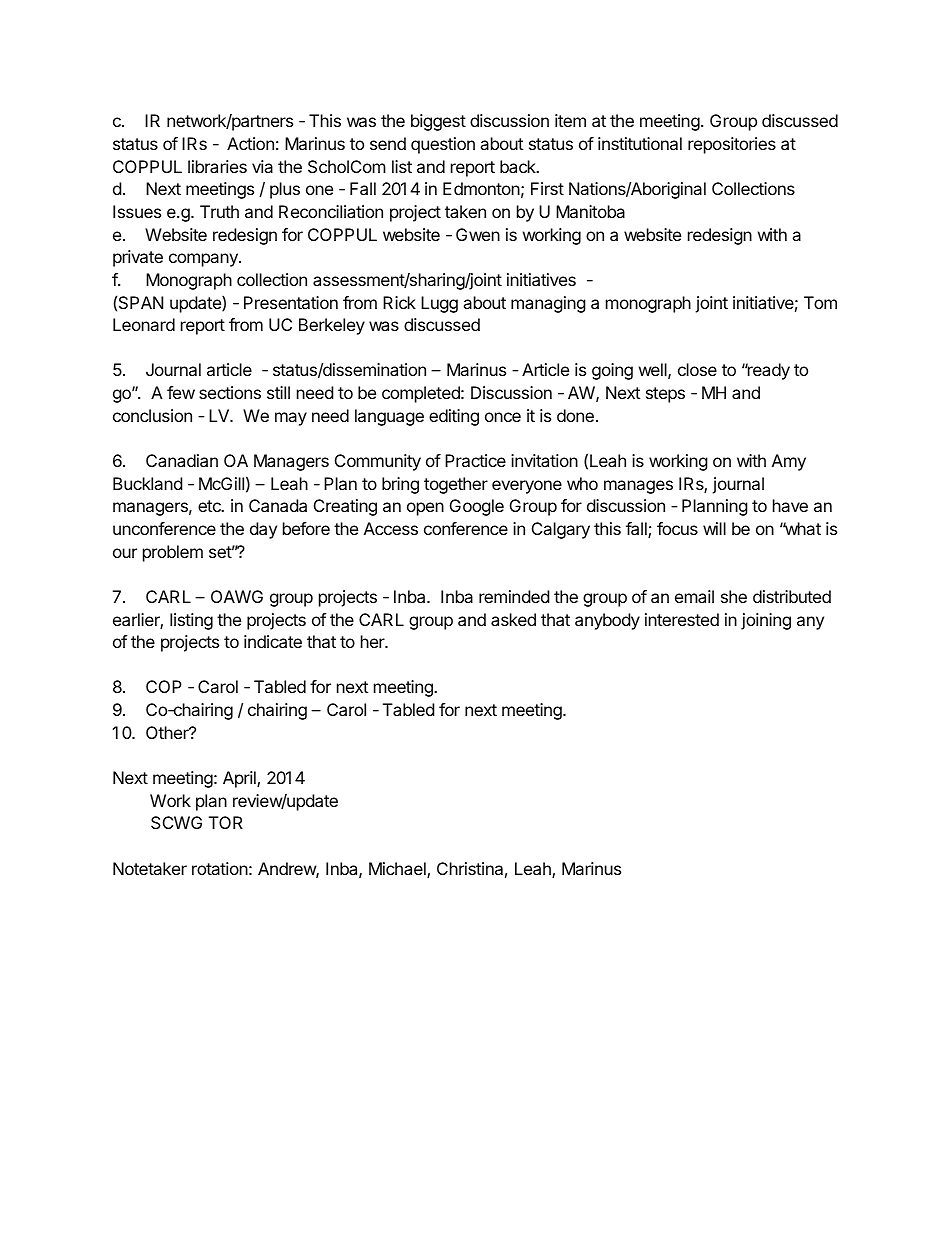 The height and width of the image is (1233, 952). I want to click on sections, so click(230, 392).
